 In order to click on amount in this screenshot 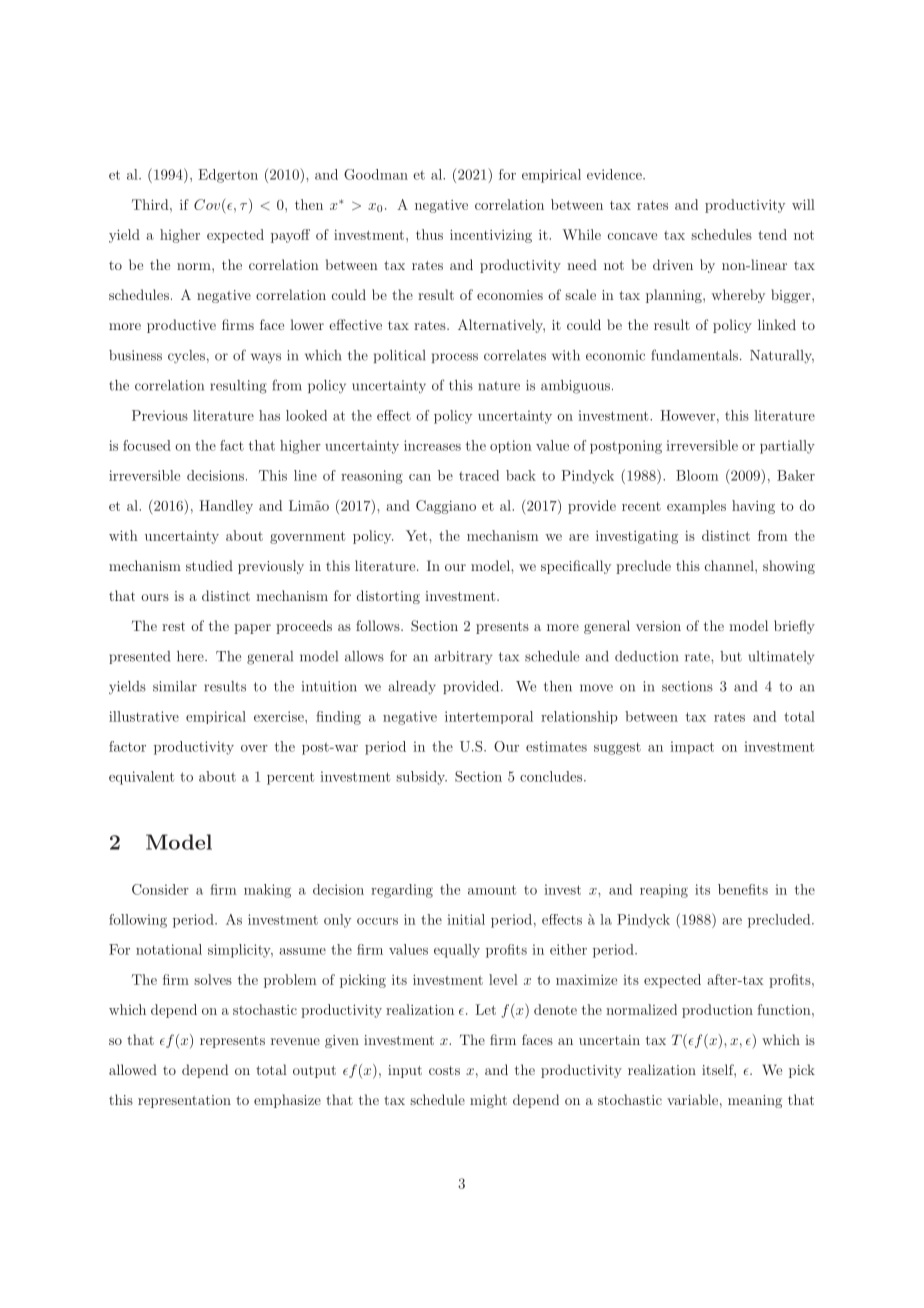, I will do `click(492, 890)`.
